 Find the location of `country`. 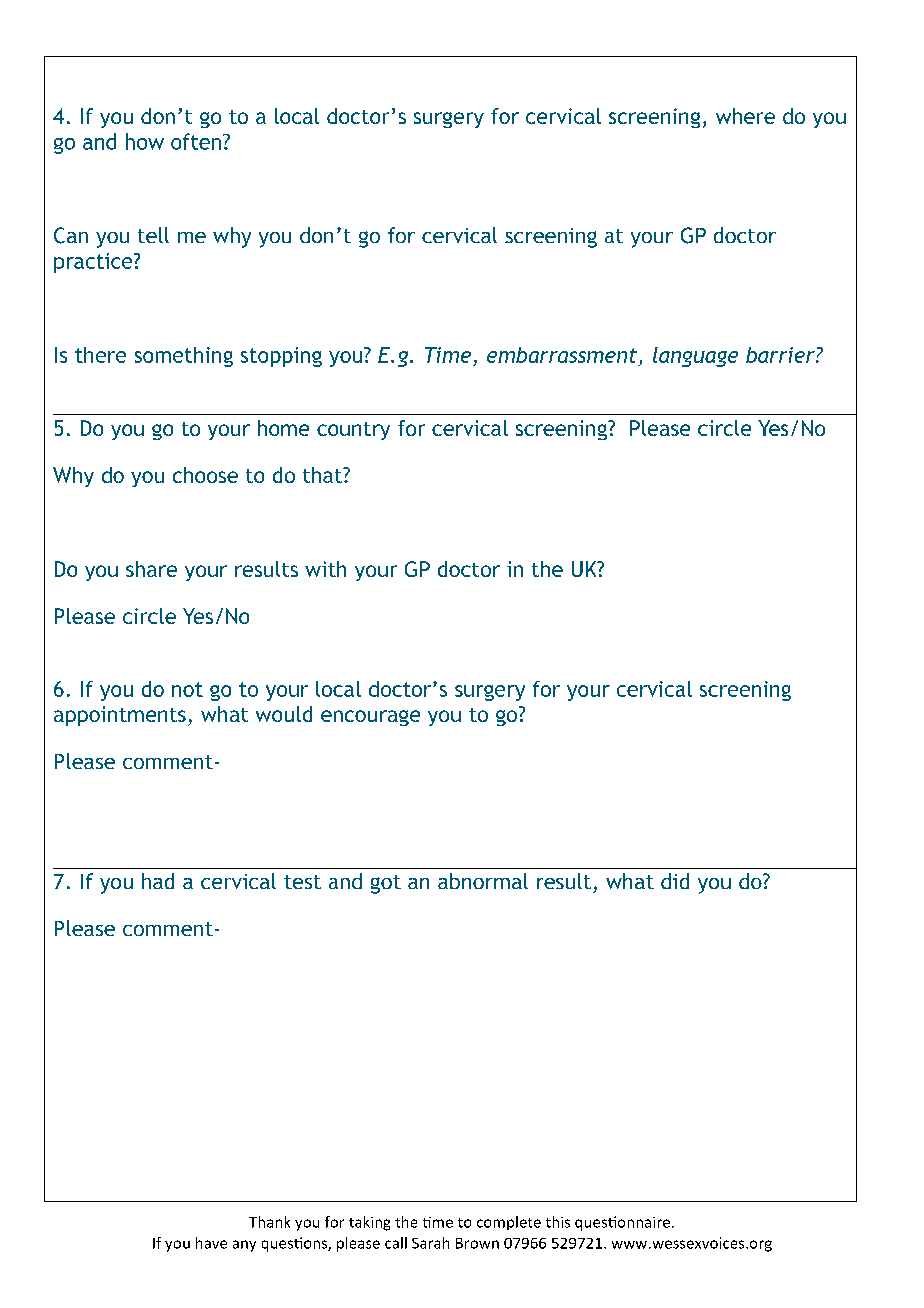

country is located at coordinates (353, 431).
